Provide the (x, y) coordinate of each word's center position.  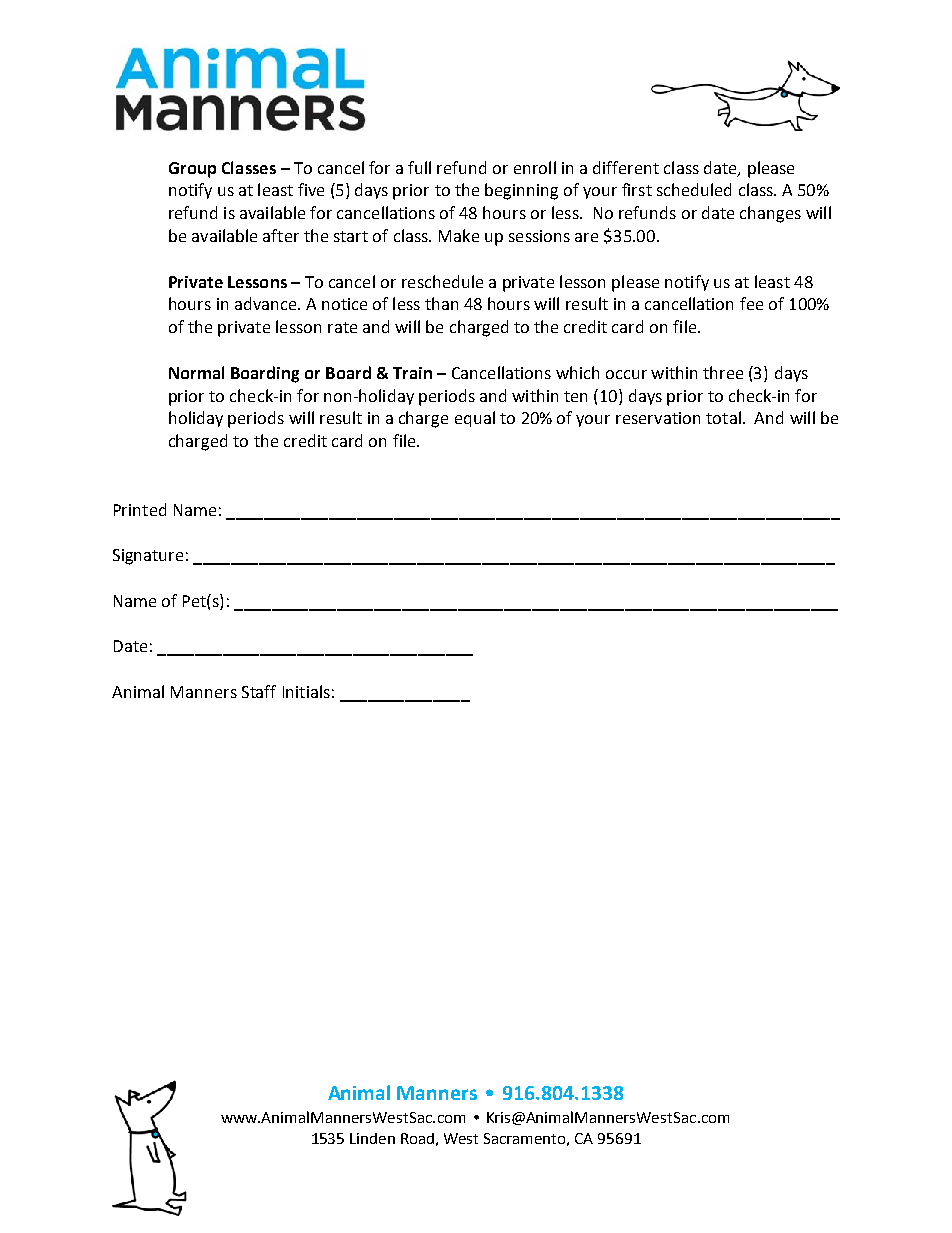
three (723, 372)
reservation (658, 418)
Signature (148, 557)
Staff (259, 691)
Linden (372, 1138)
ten (575, 396)
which (577, 372)
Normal (196, 372)
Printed (140, 509)
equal (475, 419)
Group (192, 170)
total (723, 417)
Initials (306, 691)
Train (412, 373)
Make (459, 235)
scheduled (694, 189)
